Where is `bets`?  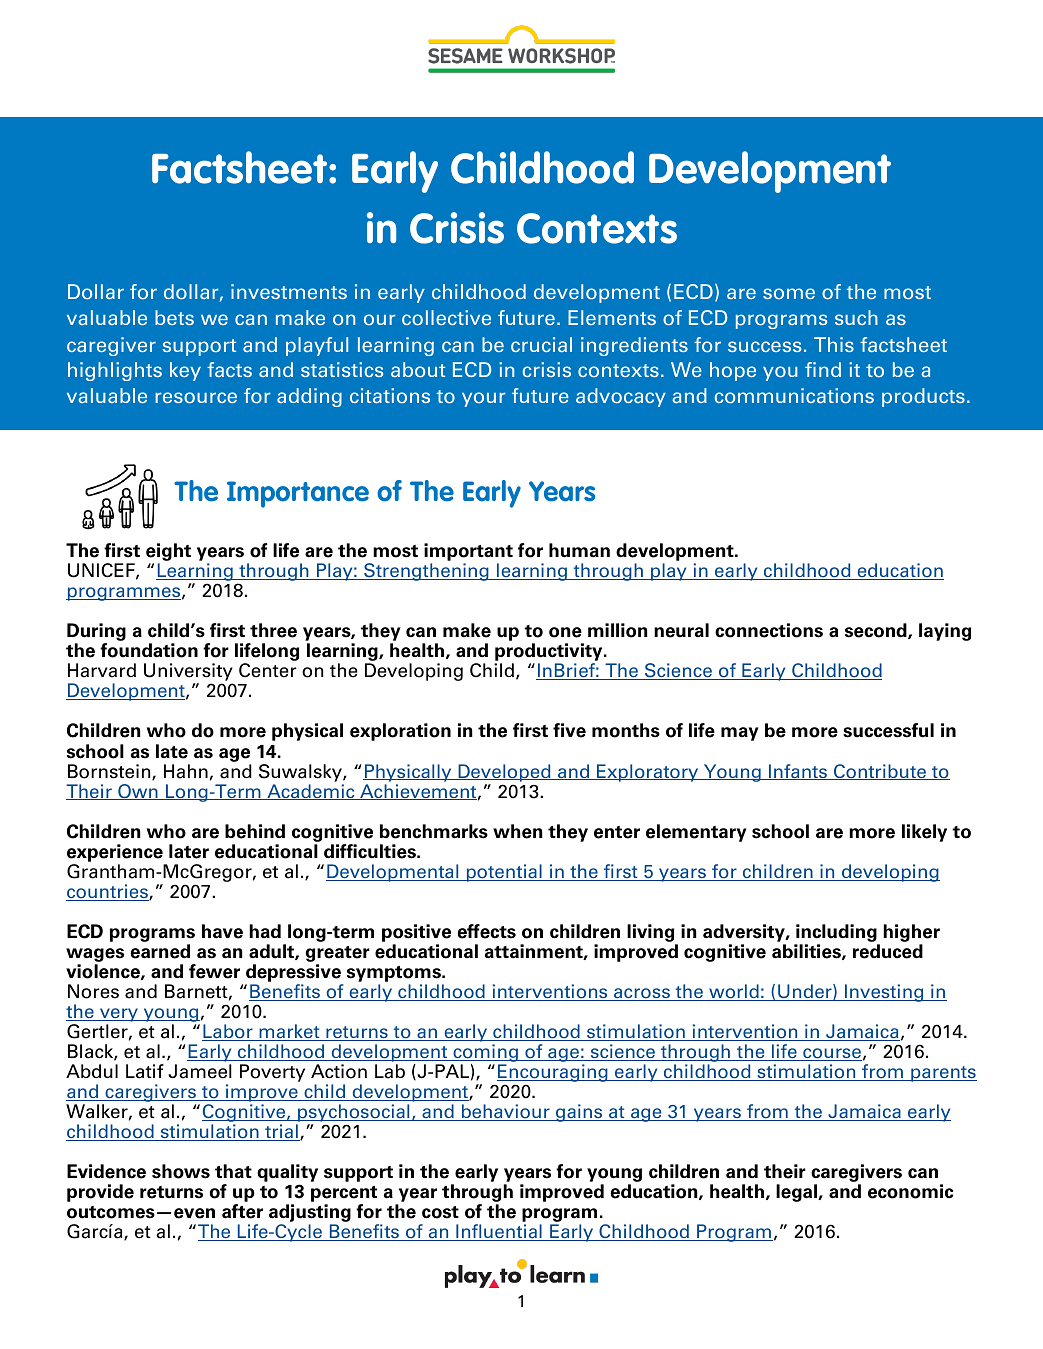 bets is located at coordinates (174, 317).
